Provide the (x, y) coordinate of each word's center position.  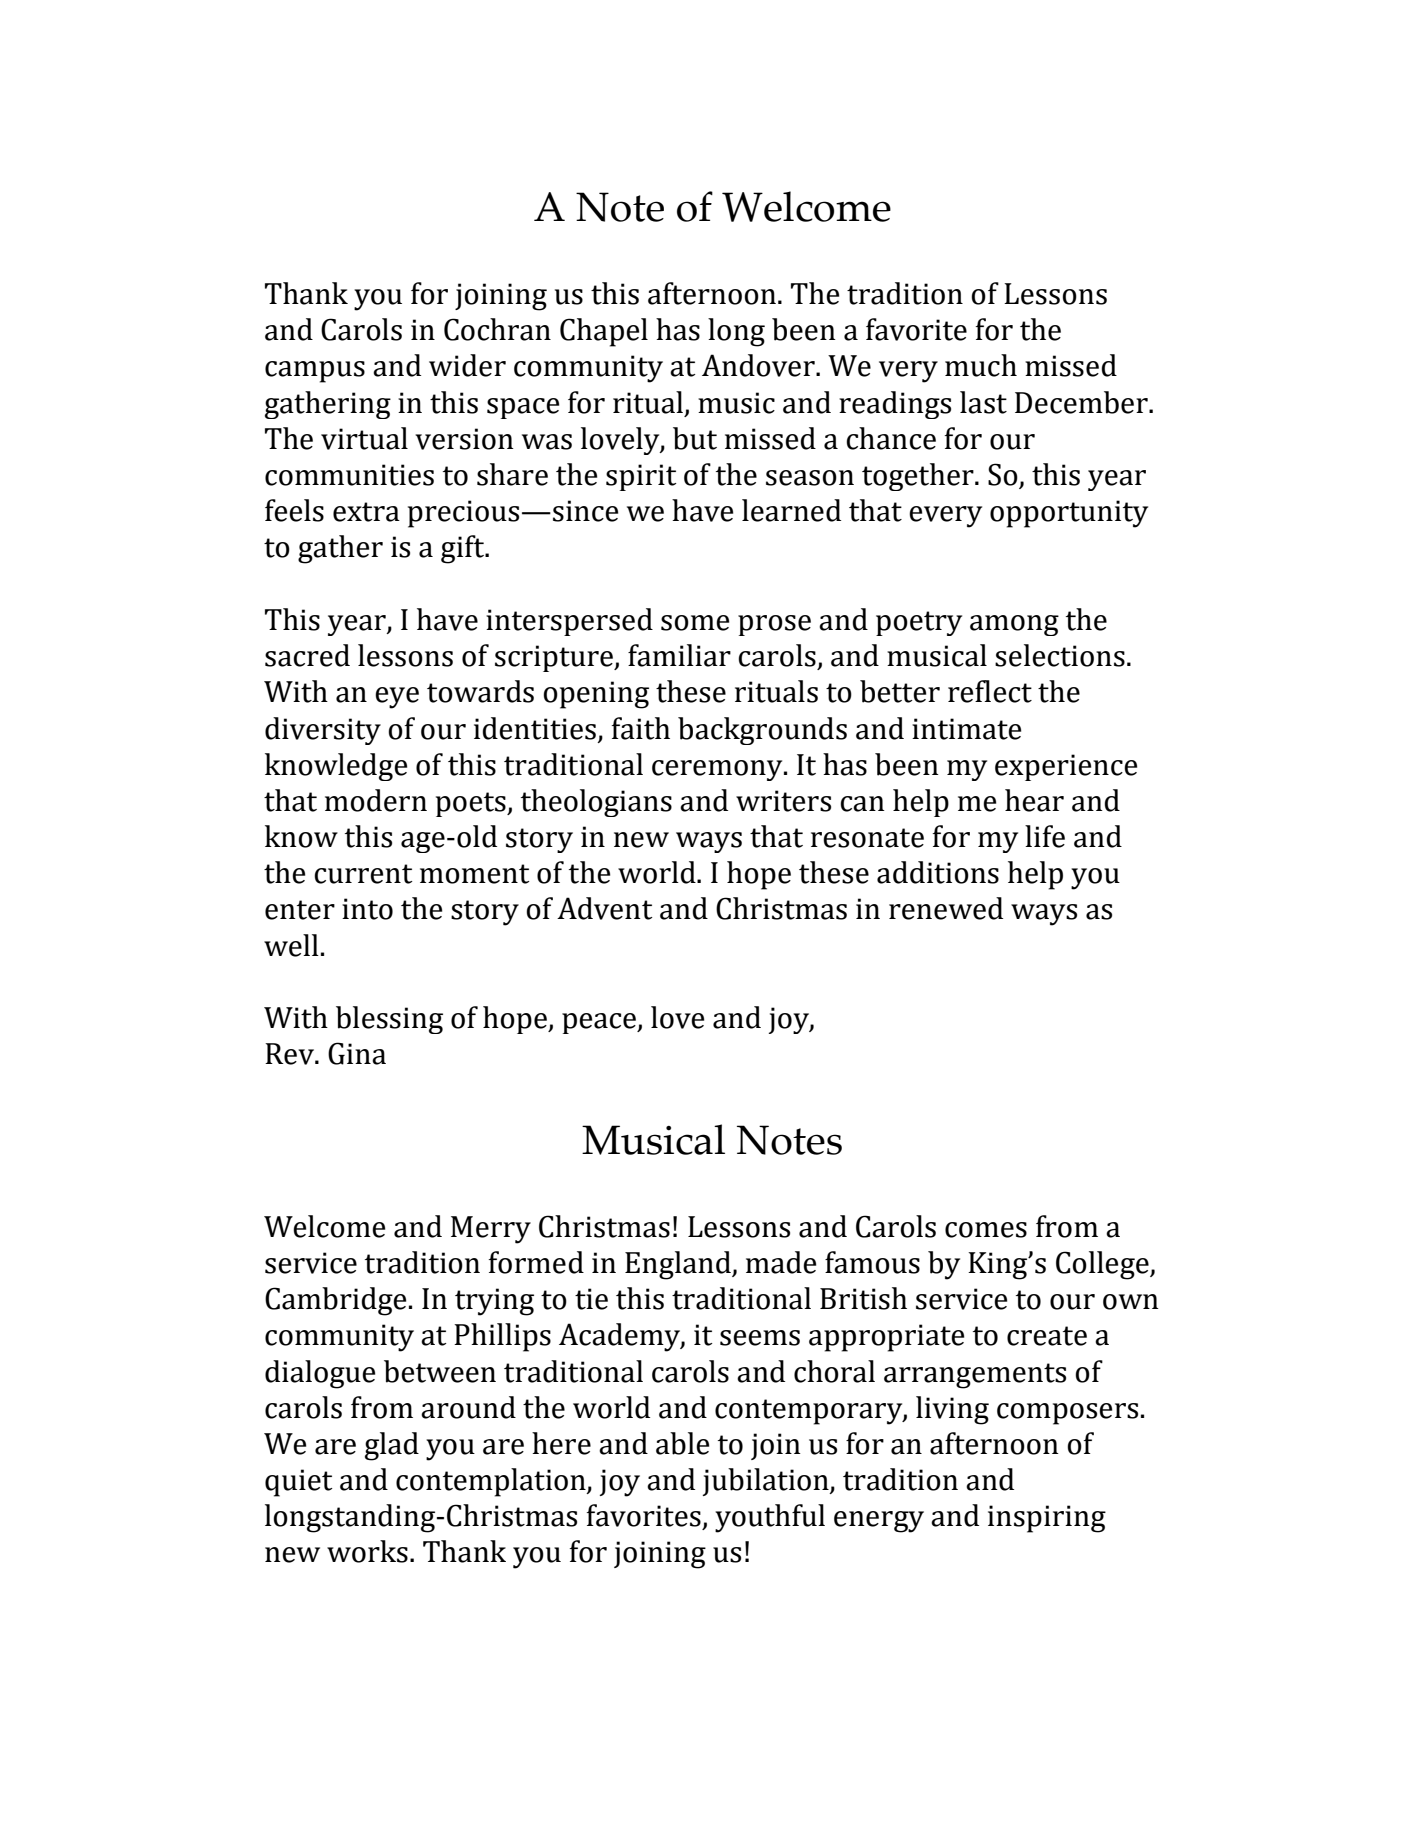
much (981, 365)
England (679, 1265)
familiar (679, 655)
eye (397, 698)
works (367, 1551)
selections (1060, 655)
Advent (604, 908)
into (367, 909)
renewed (946, 908)
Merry (491, 1230)
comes (986, 1230)
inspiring (1047, 1519)
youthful (770, 1518)
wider (467, 365)
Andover (759, 365)
